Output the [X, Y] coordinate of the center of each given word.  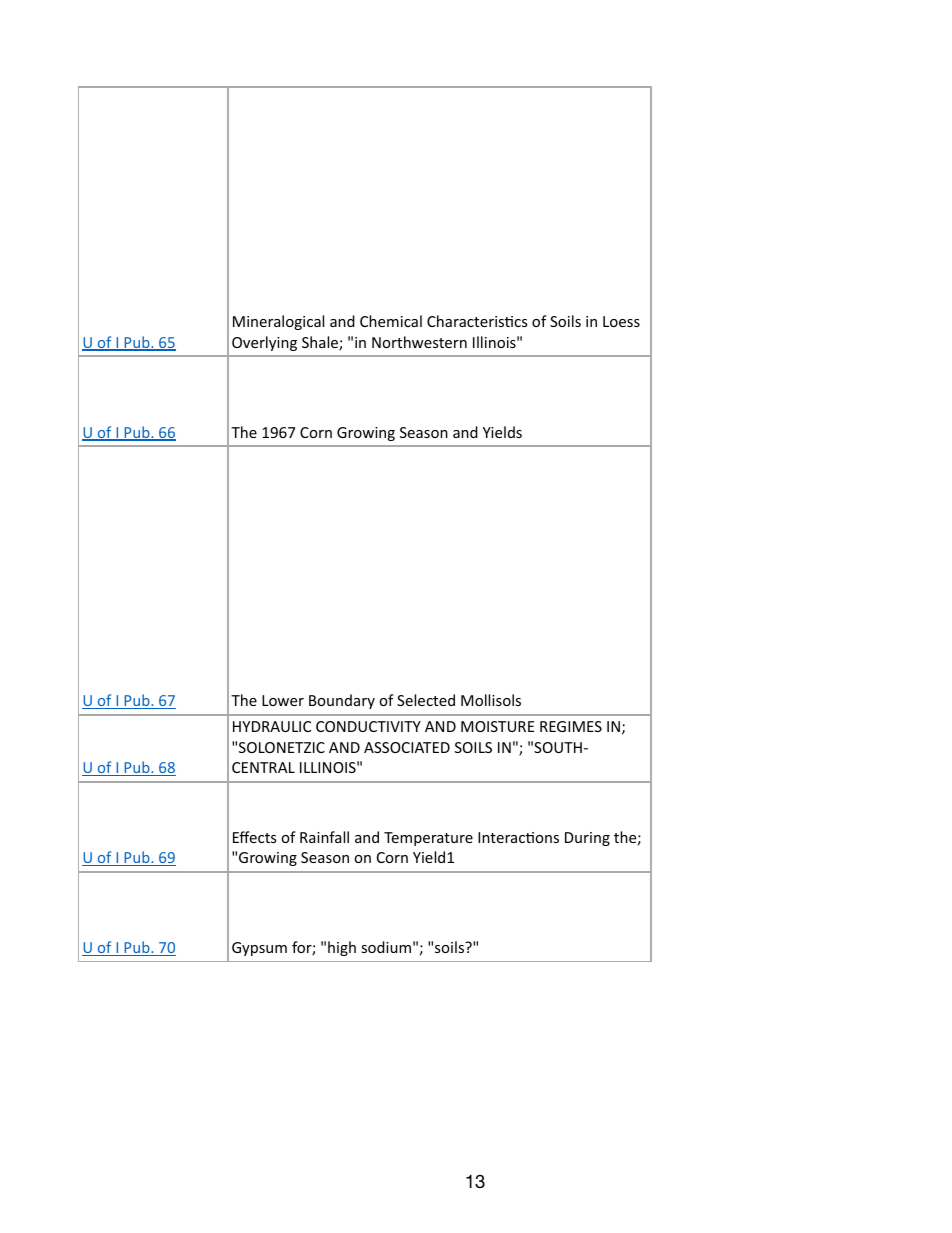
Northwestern [419, 342]
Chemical [391, 321]
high [342, 948]
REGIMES [571, 726]
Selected [426, 700]
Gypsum [259, 949]
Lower [283, 700]
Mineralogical [278, 322]
